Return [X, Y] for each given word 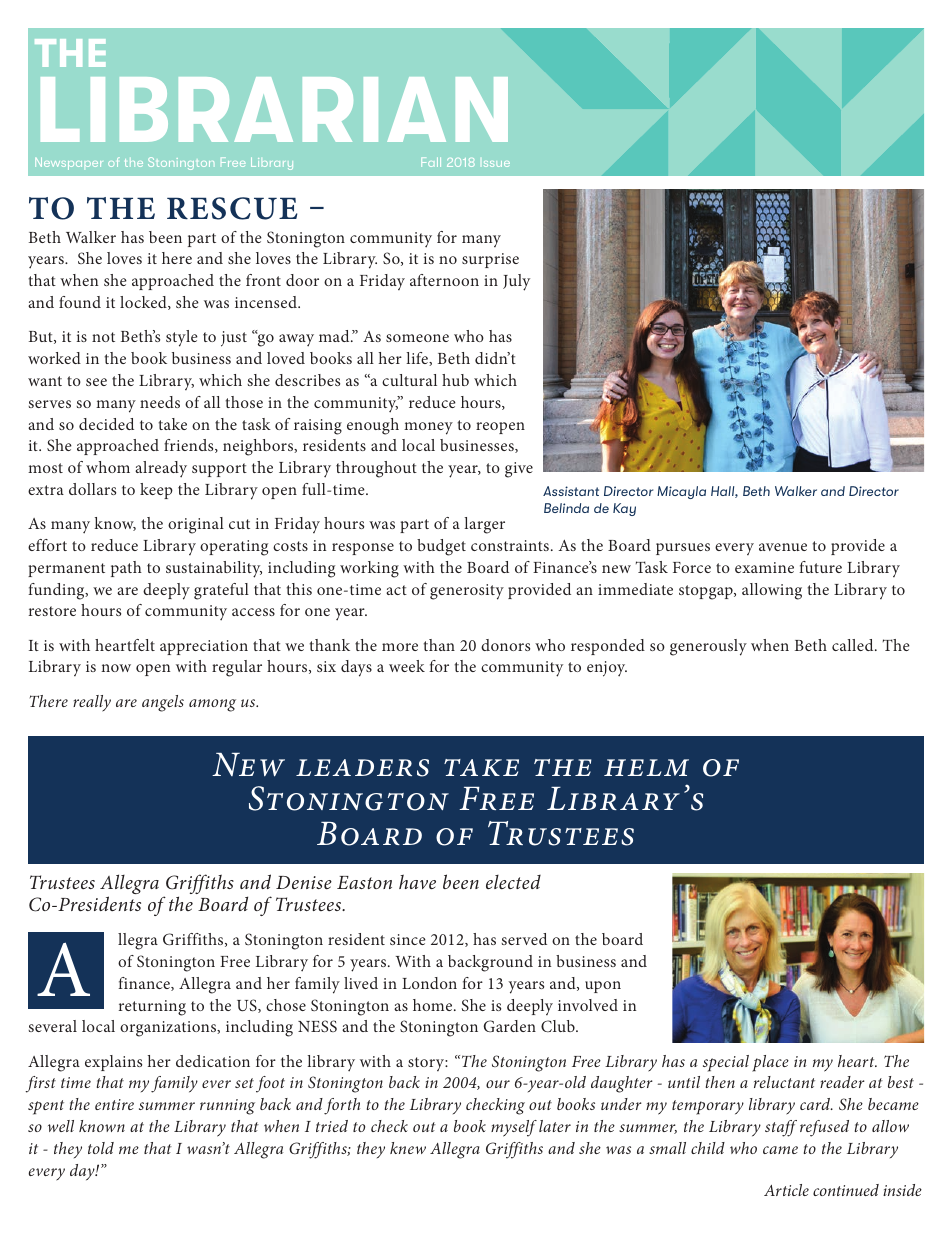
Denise [304, 882]
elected [513, 882]
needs [160, 402]
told [101, 1148]
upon [603, 987]
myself [514, 1128]
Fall [431, 162]
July [516, 282]
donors [505, 645]
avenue [783, 547]
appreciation [204, 647]
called [854, 645]
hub [455, 380]
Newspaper [68, 163]
